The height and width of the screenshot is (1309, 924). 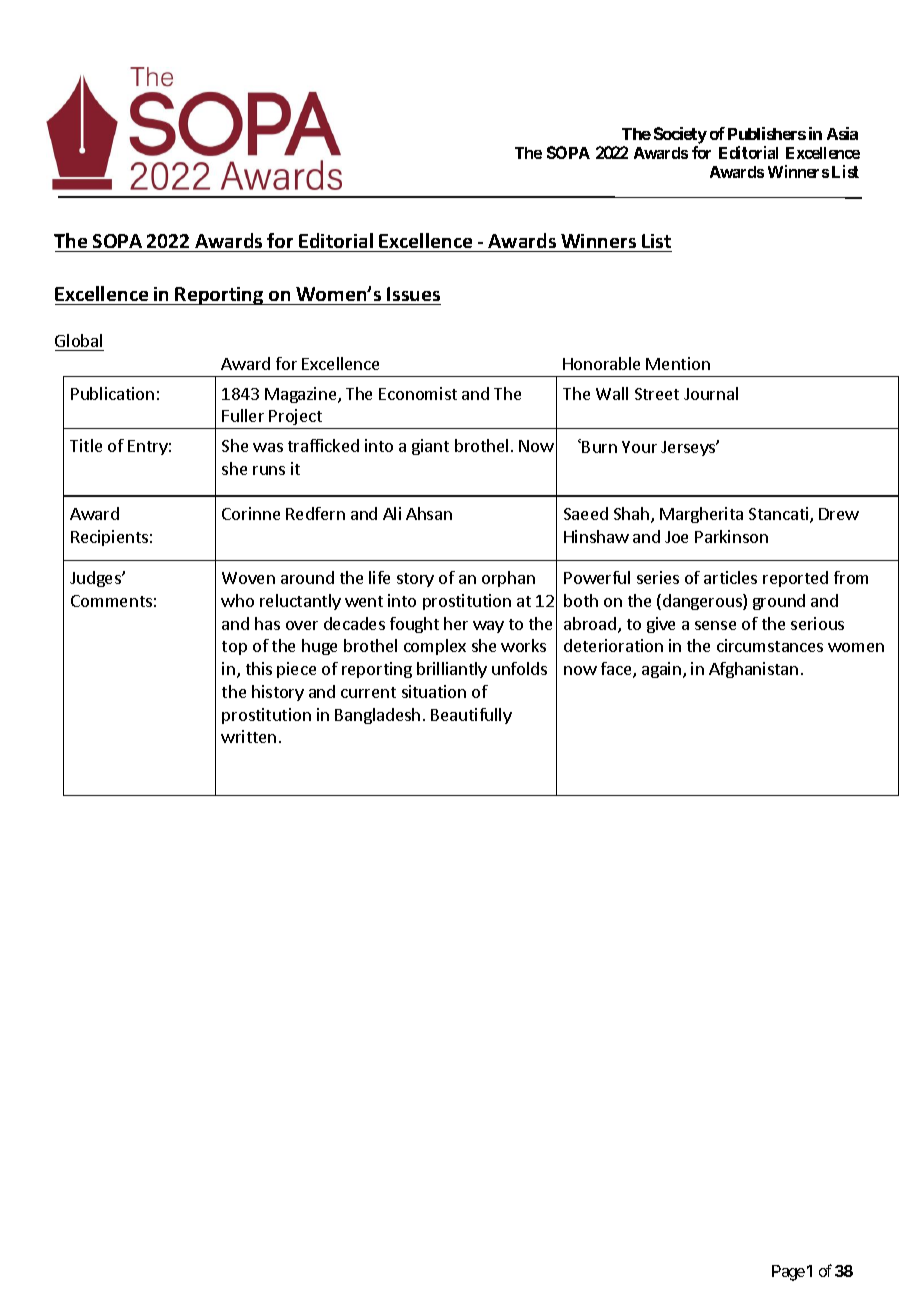 What do you see at coordinates (368, 692) in the screenshot?
I see `current` at bounding box center [368, 692].
